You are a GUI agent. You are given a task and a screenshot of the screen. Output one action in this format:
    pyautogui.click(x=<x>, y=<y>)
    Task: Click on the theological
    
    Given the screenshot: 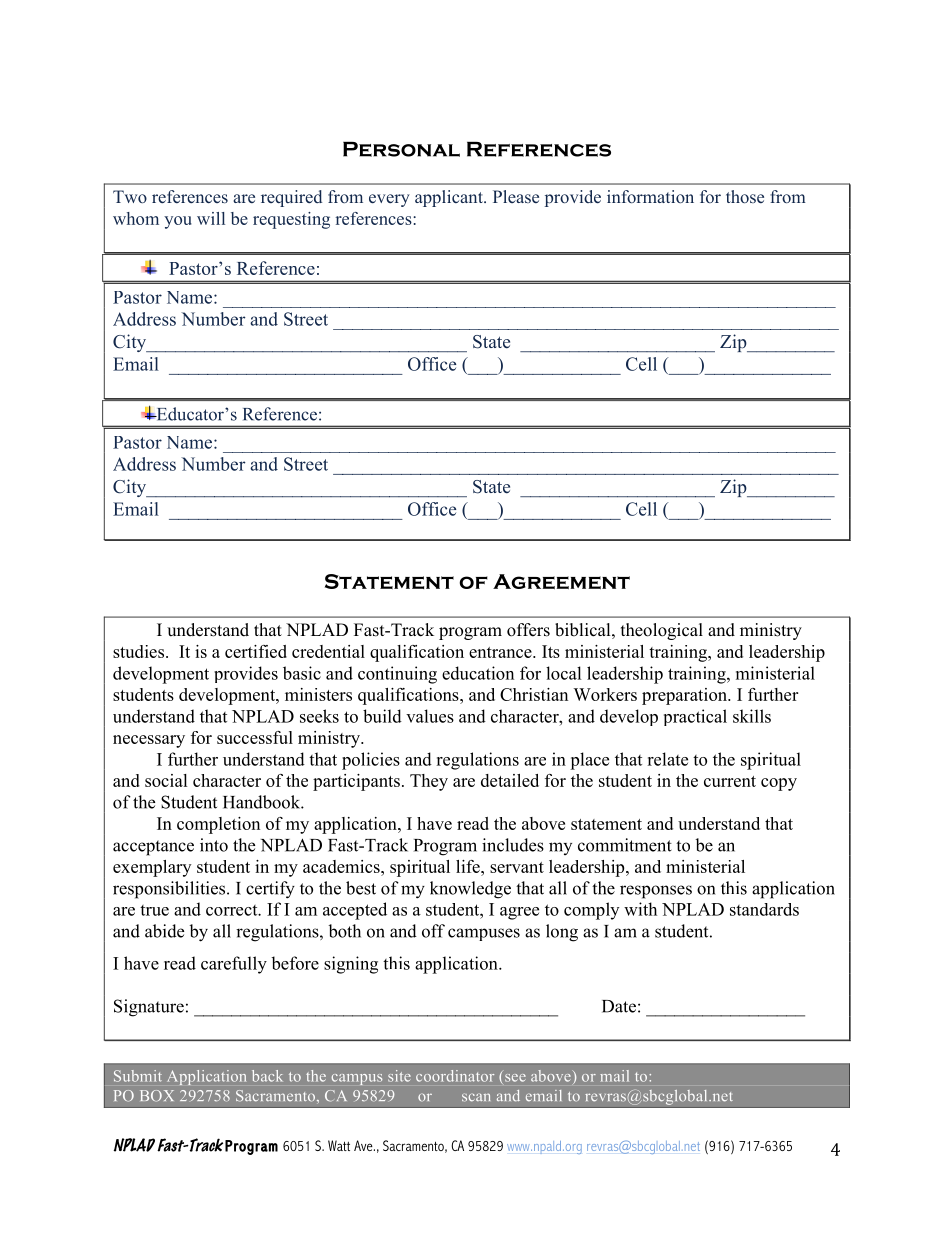 What is the action you would take?
    pyautogui.click(x=662, y=631)
